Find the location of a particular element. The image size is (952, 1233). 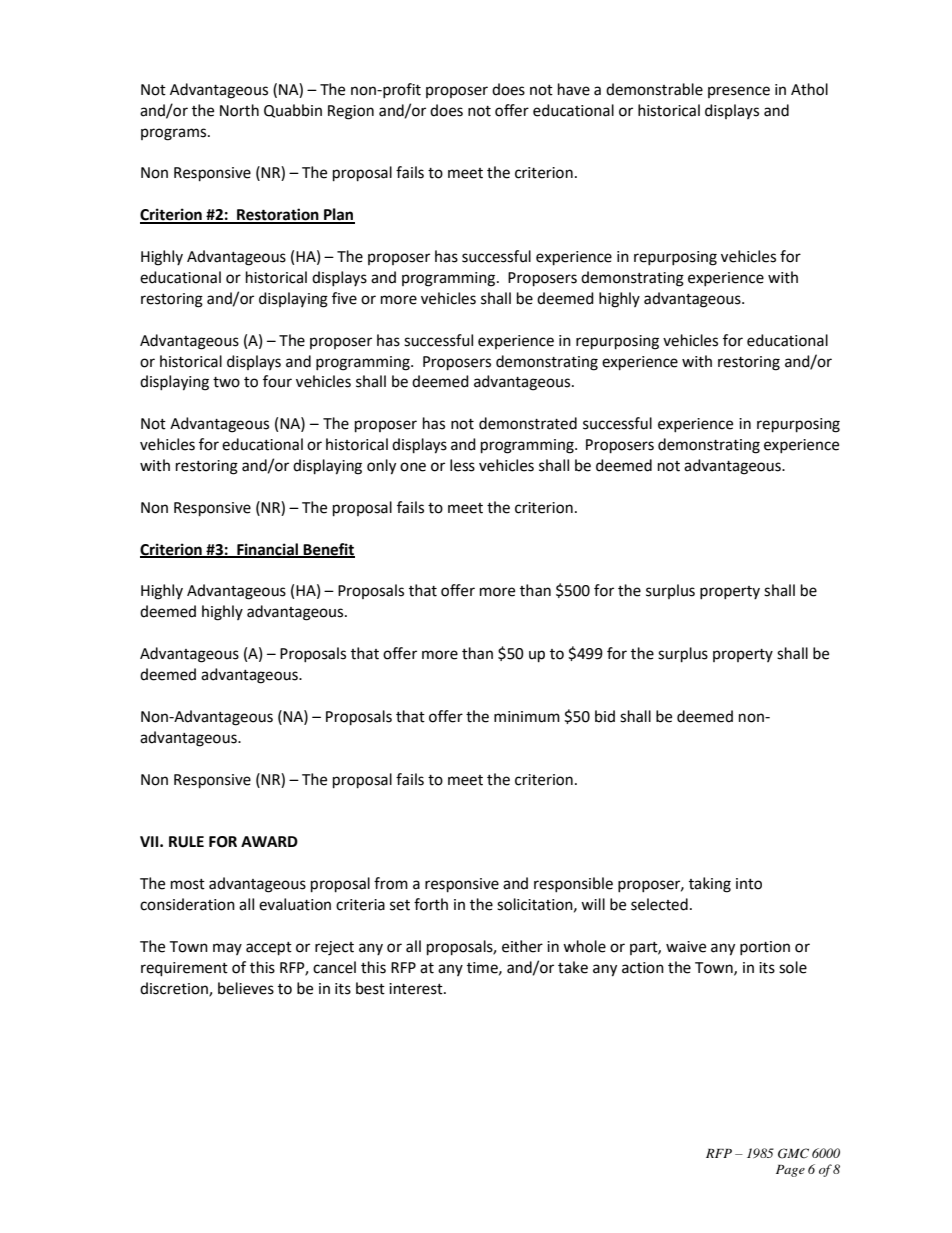

presence is located at coordinates (739, 92).
